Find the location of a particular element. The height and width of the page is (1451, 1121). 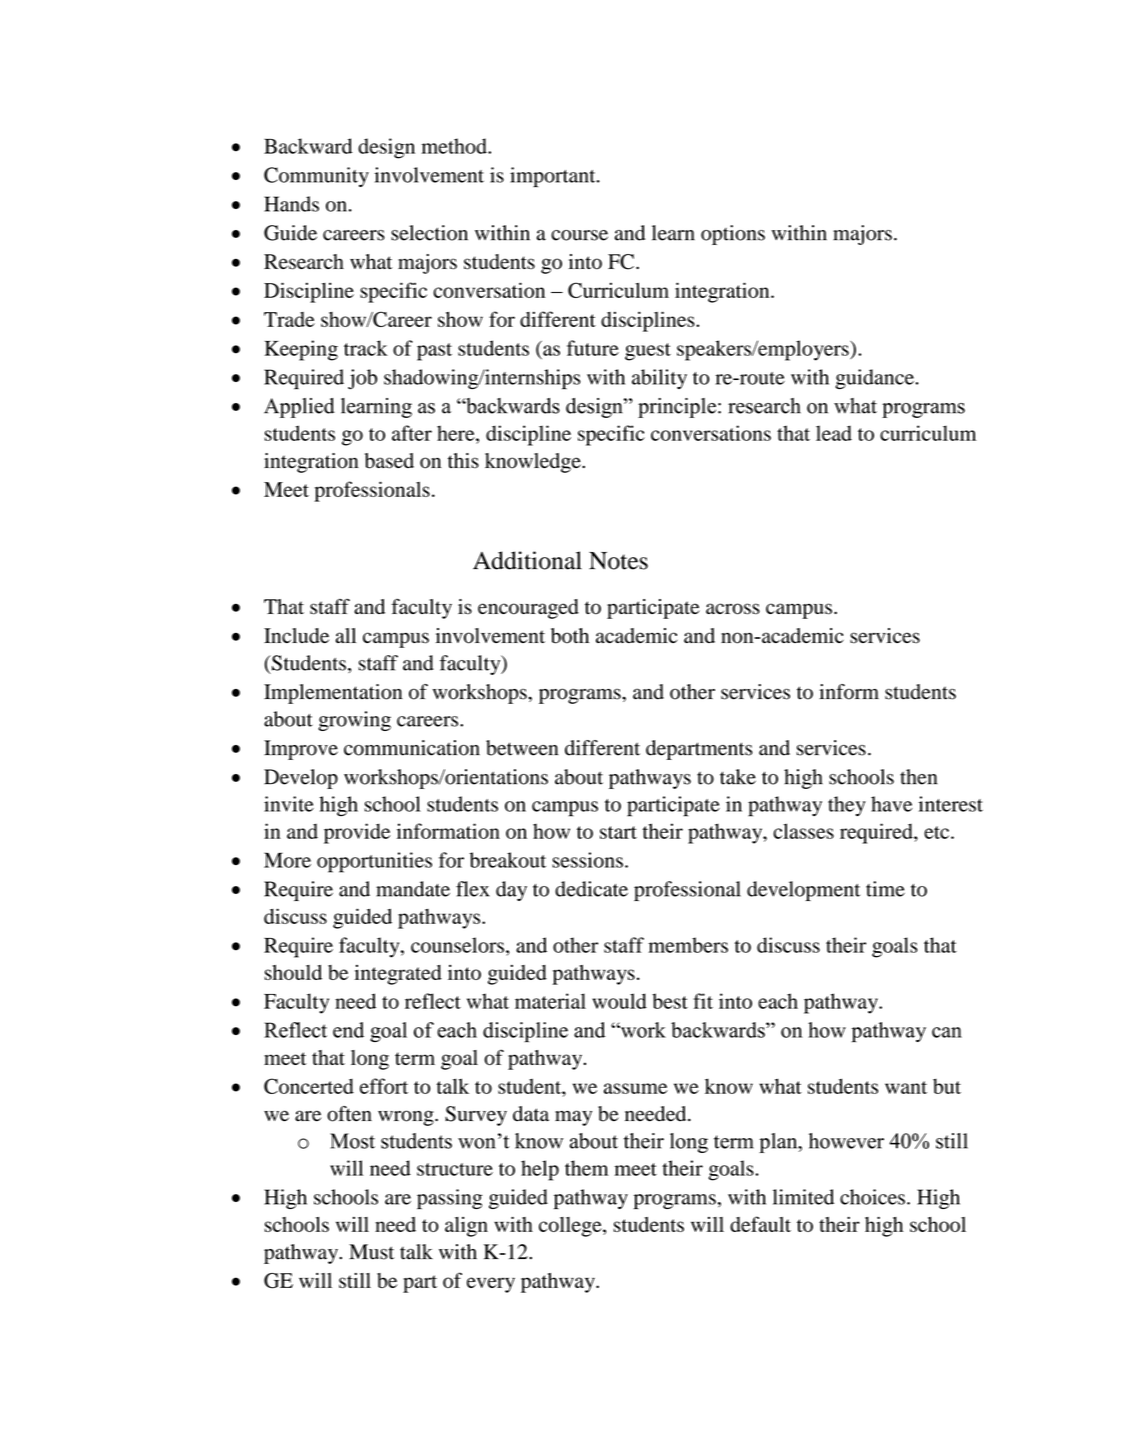

Must is located at coordinates (371, 1252).
